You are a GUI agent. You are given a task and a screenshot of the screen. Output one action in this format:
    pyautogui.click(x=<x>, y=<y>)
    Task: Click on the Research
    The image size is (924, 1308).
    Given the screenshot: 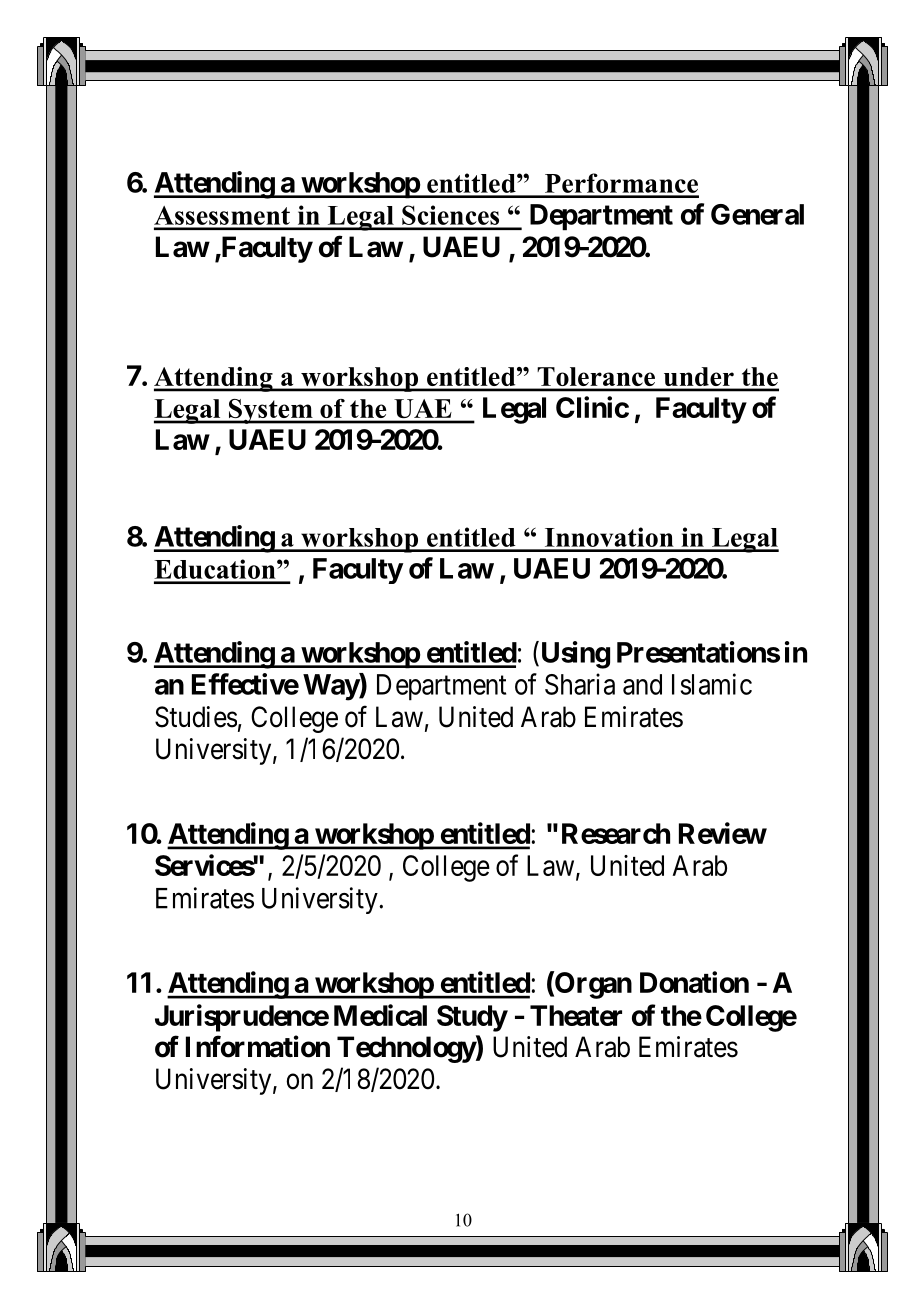 What is the action you would take?
    pyautogui.click(x=616, y=833)
